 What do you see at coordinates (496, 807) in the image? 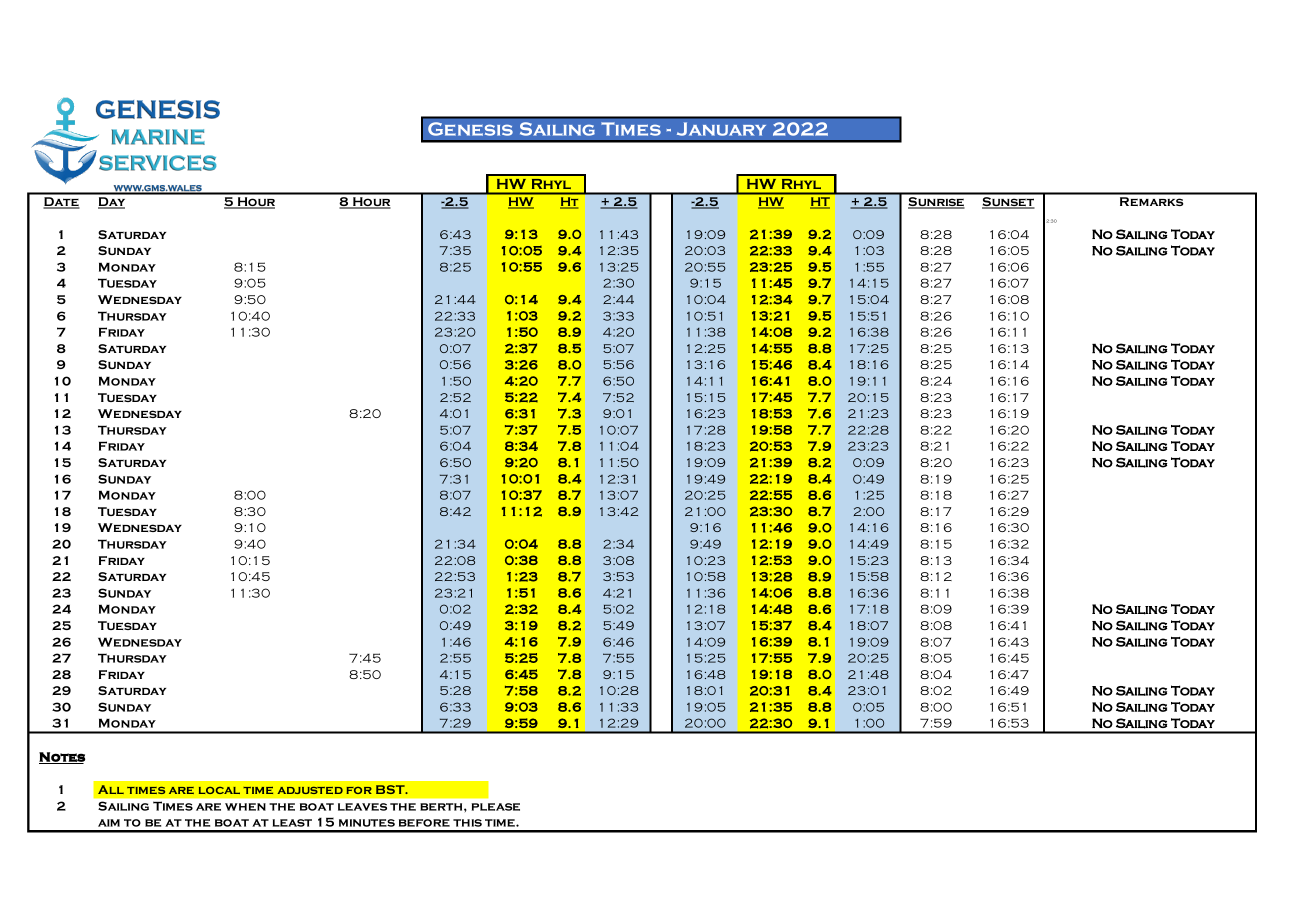
I see `please` at bounding box center [496, 807].
